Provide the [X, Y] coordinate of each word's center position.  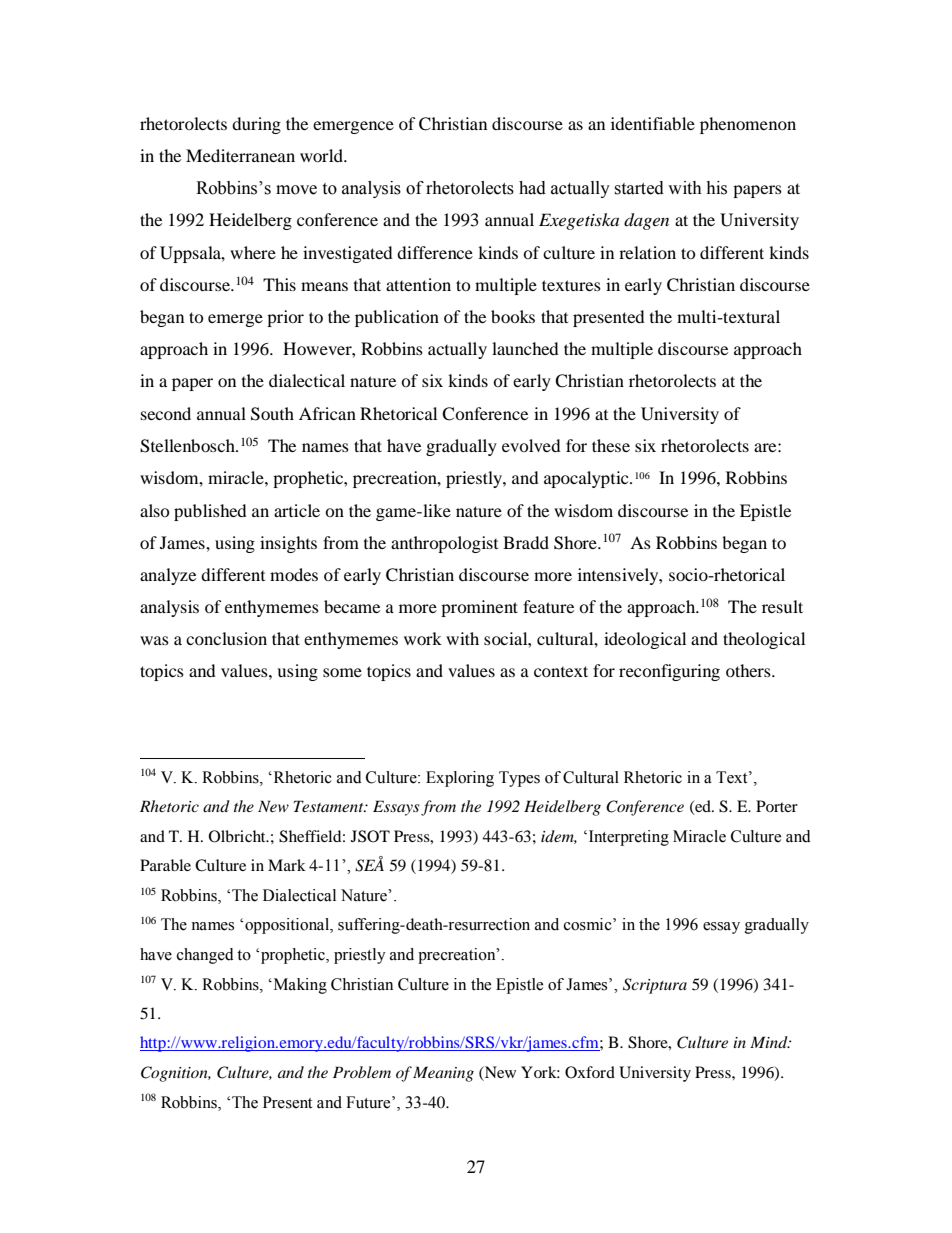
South [272, 414]
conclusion [226, 638]
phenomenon [748, 125]
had [532, 188]
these [611, 445]
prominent [479, 608]
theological [764, 640]
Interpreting [629, 838]
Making [299, 986]
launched [525, 348]
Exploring [460, 779]
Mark [287, 865]
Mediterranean [240, 155]
